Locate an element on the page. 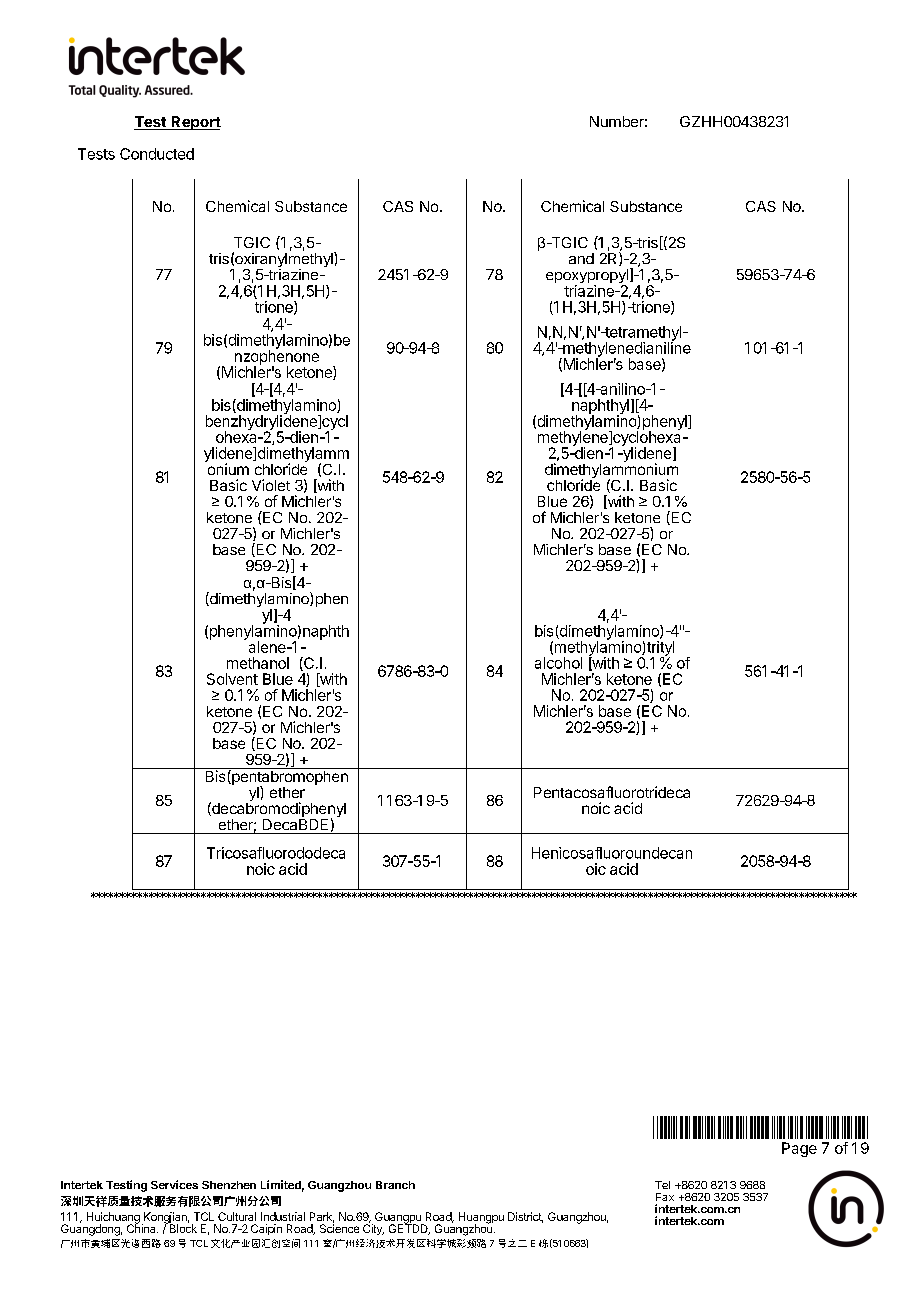  Services is located at coordinates (174, 1184).
